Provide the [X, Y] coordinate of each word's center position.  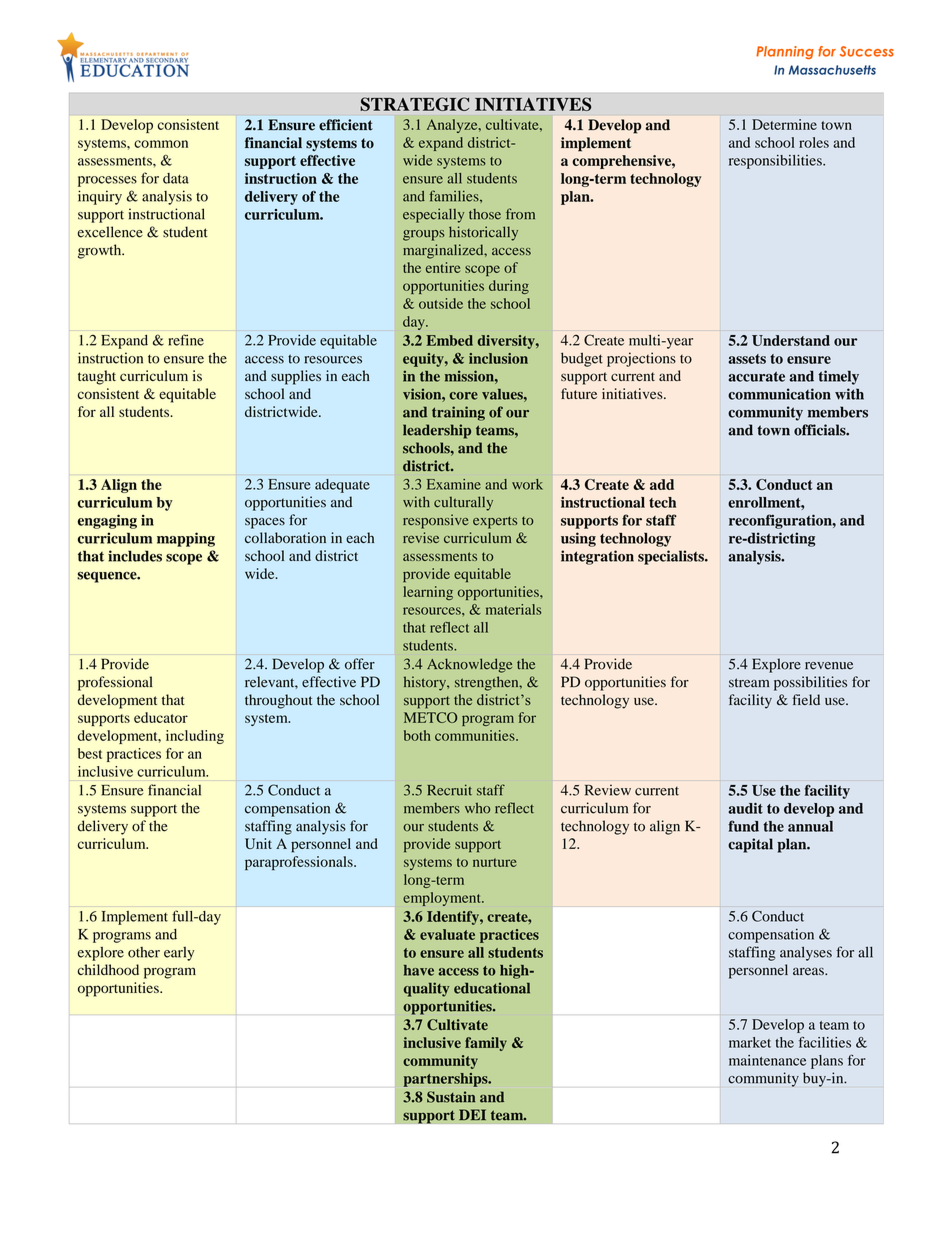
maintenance [767, 1060]
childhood [108, 970]
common [161, 144]
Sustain [451, 1097]
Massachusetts [832, 70]
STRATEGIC [414, 104]
